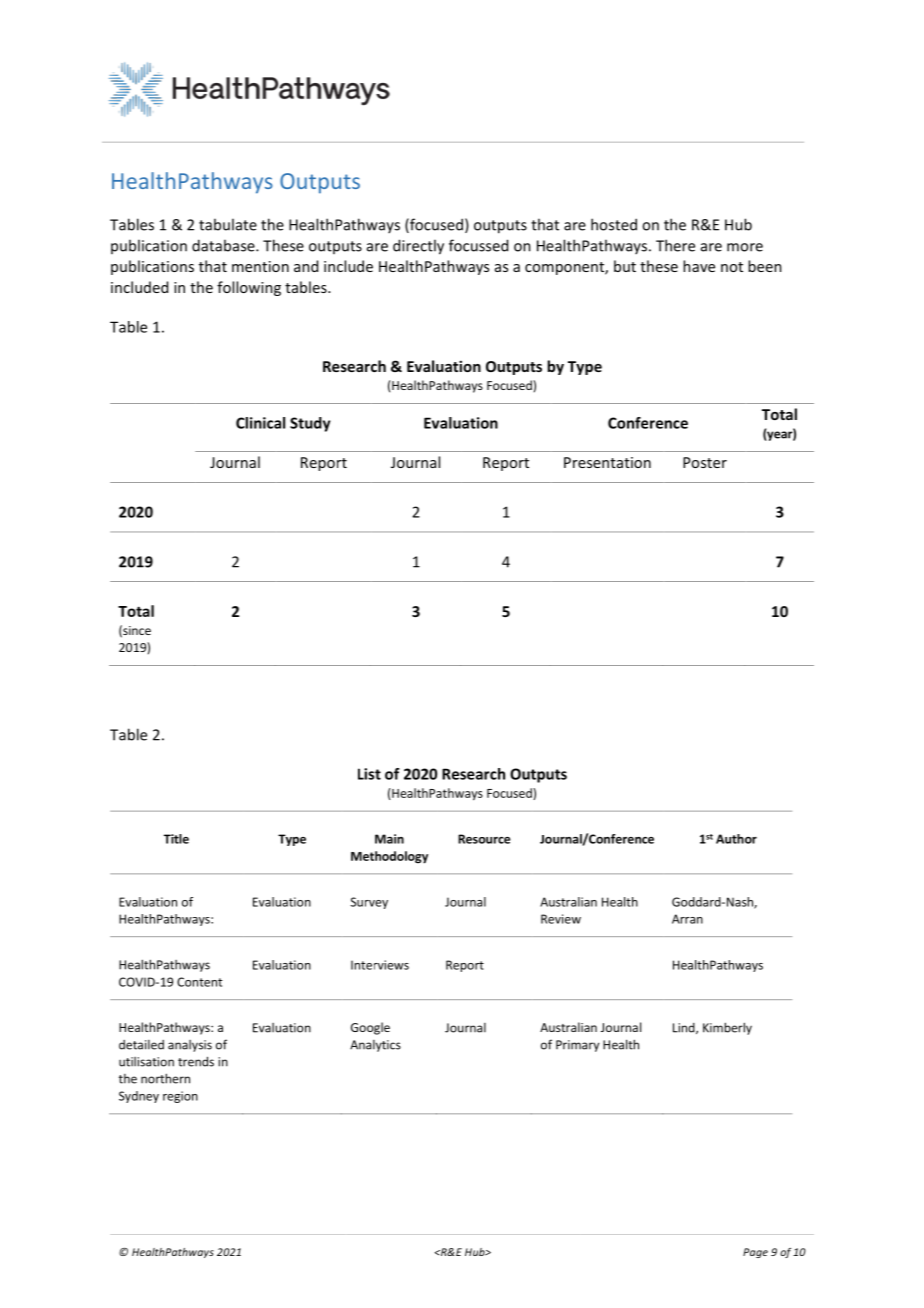 This screenshot has width=924, height=1308. I want to click on database, so click(224, 245).
